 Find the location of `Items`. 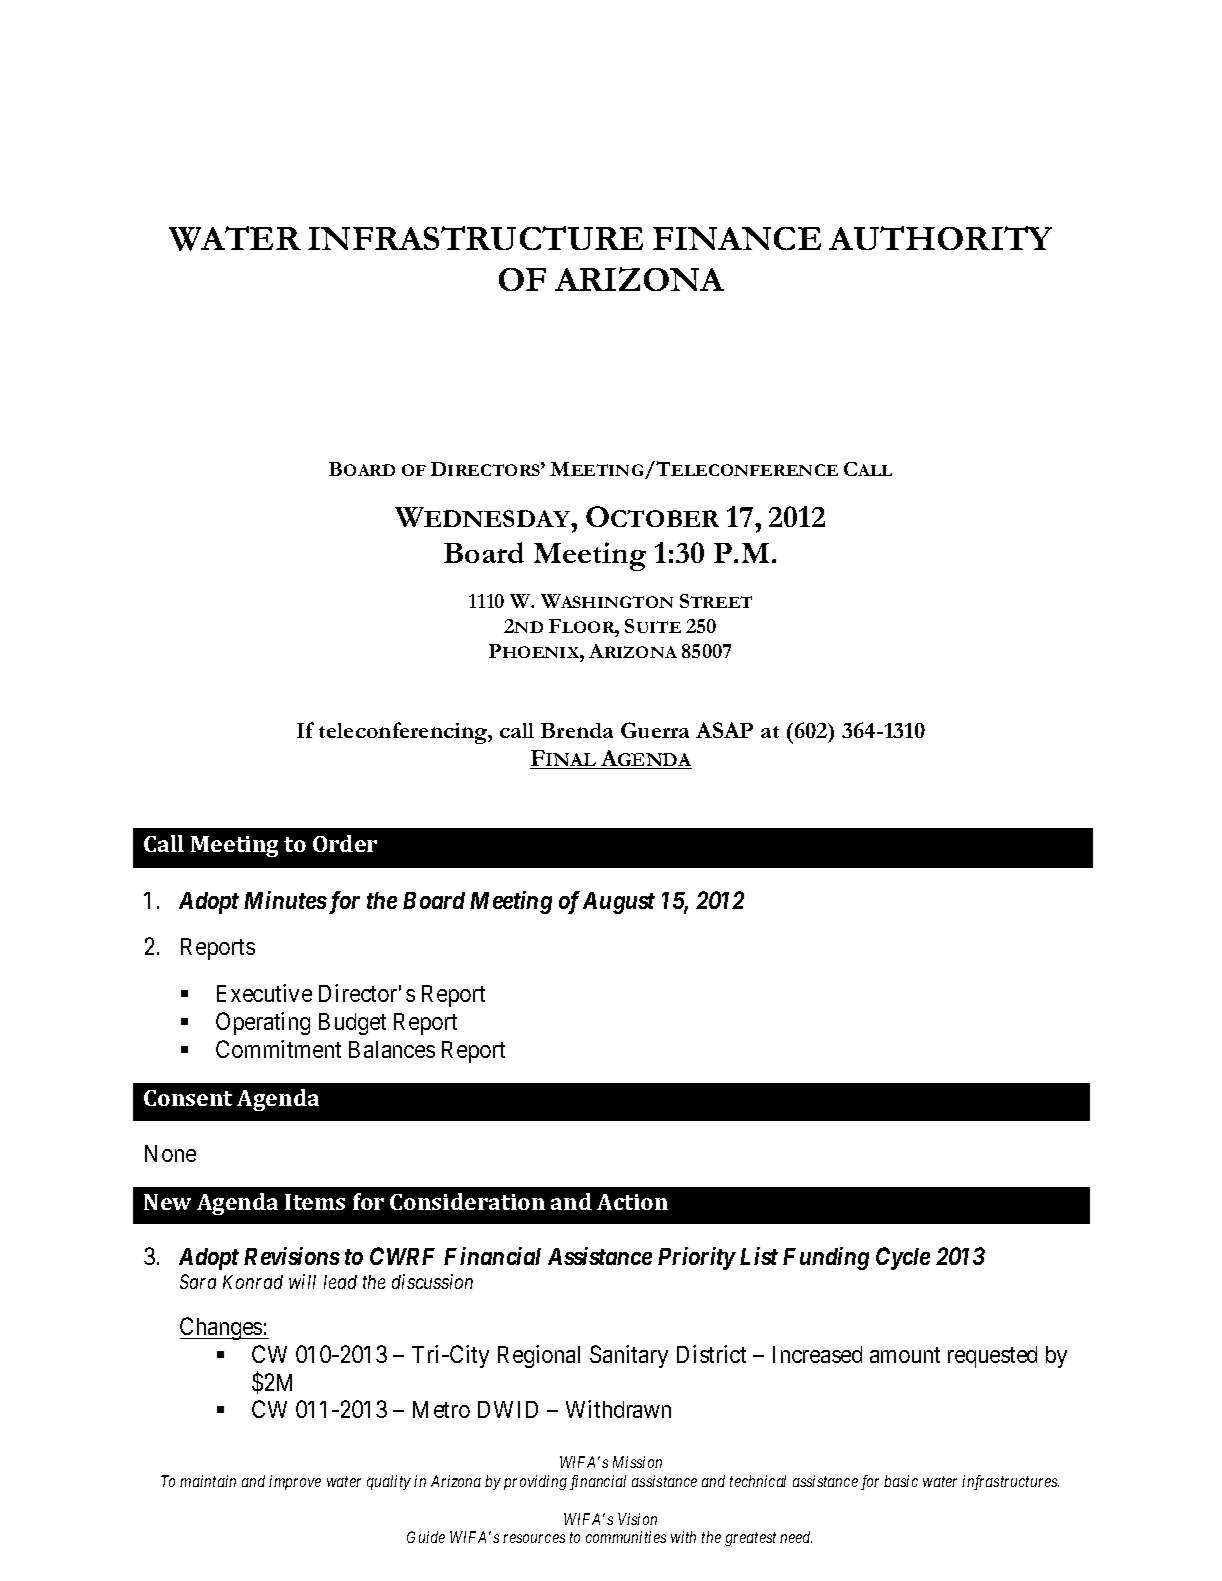

Items is located at coordinates (315, 1202).
